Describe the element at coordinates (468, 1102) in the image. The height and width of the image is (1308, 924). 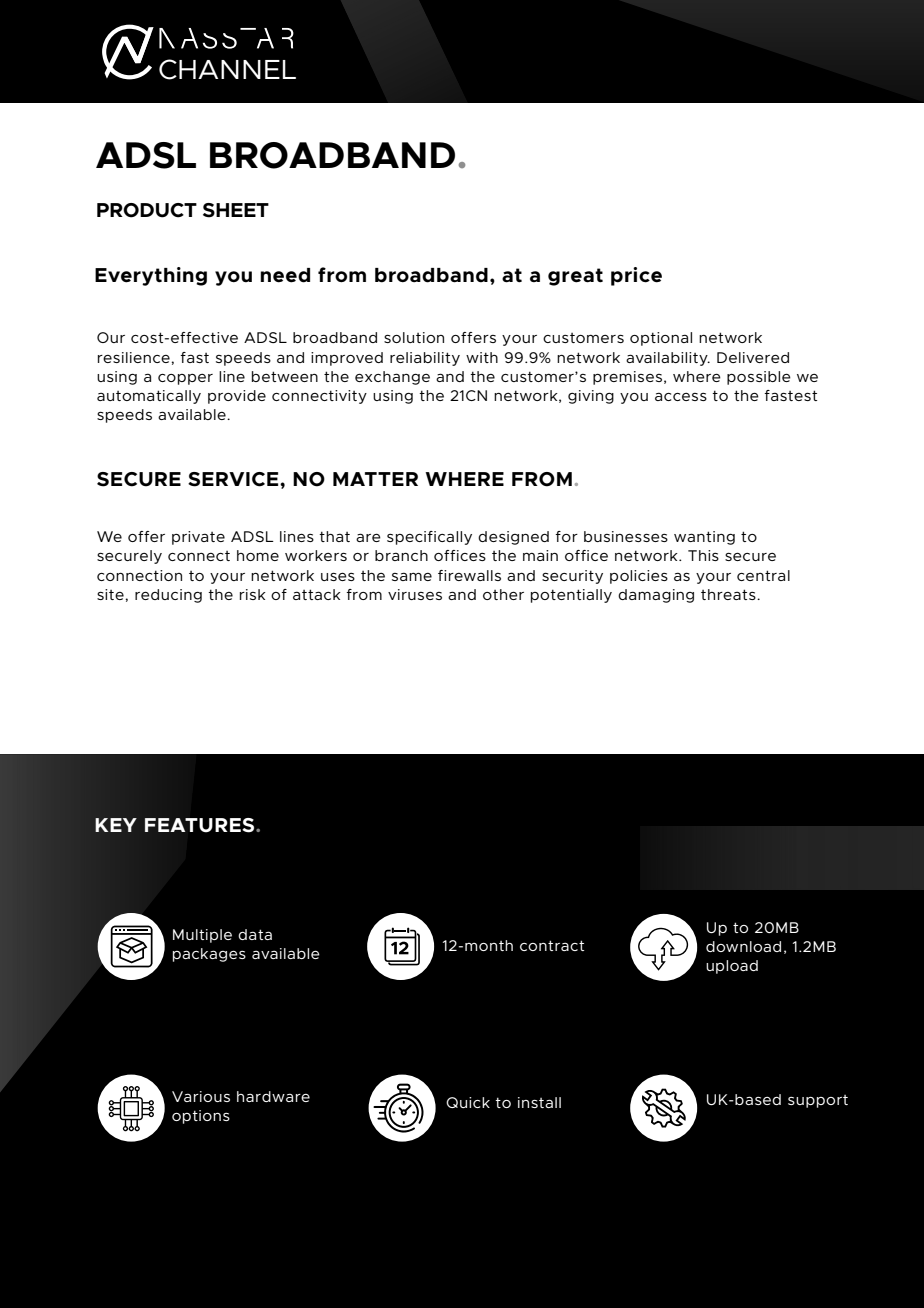
I see `Quick` at that location.
